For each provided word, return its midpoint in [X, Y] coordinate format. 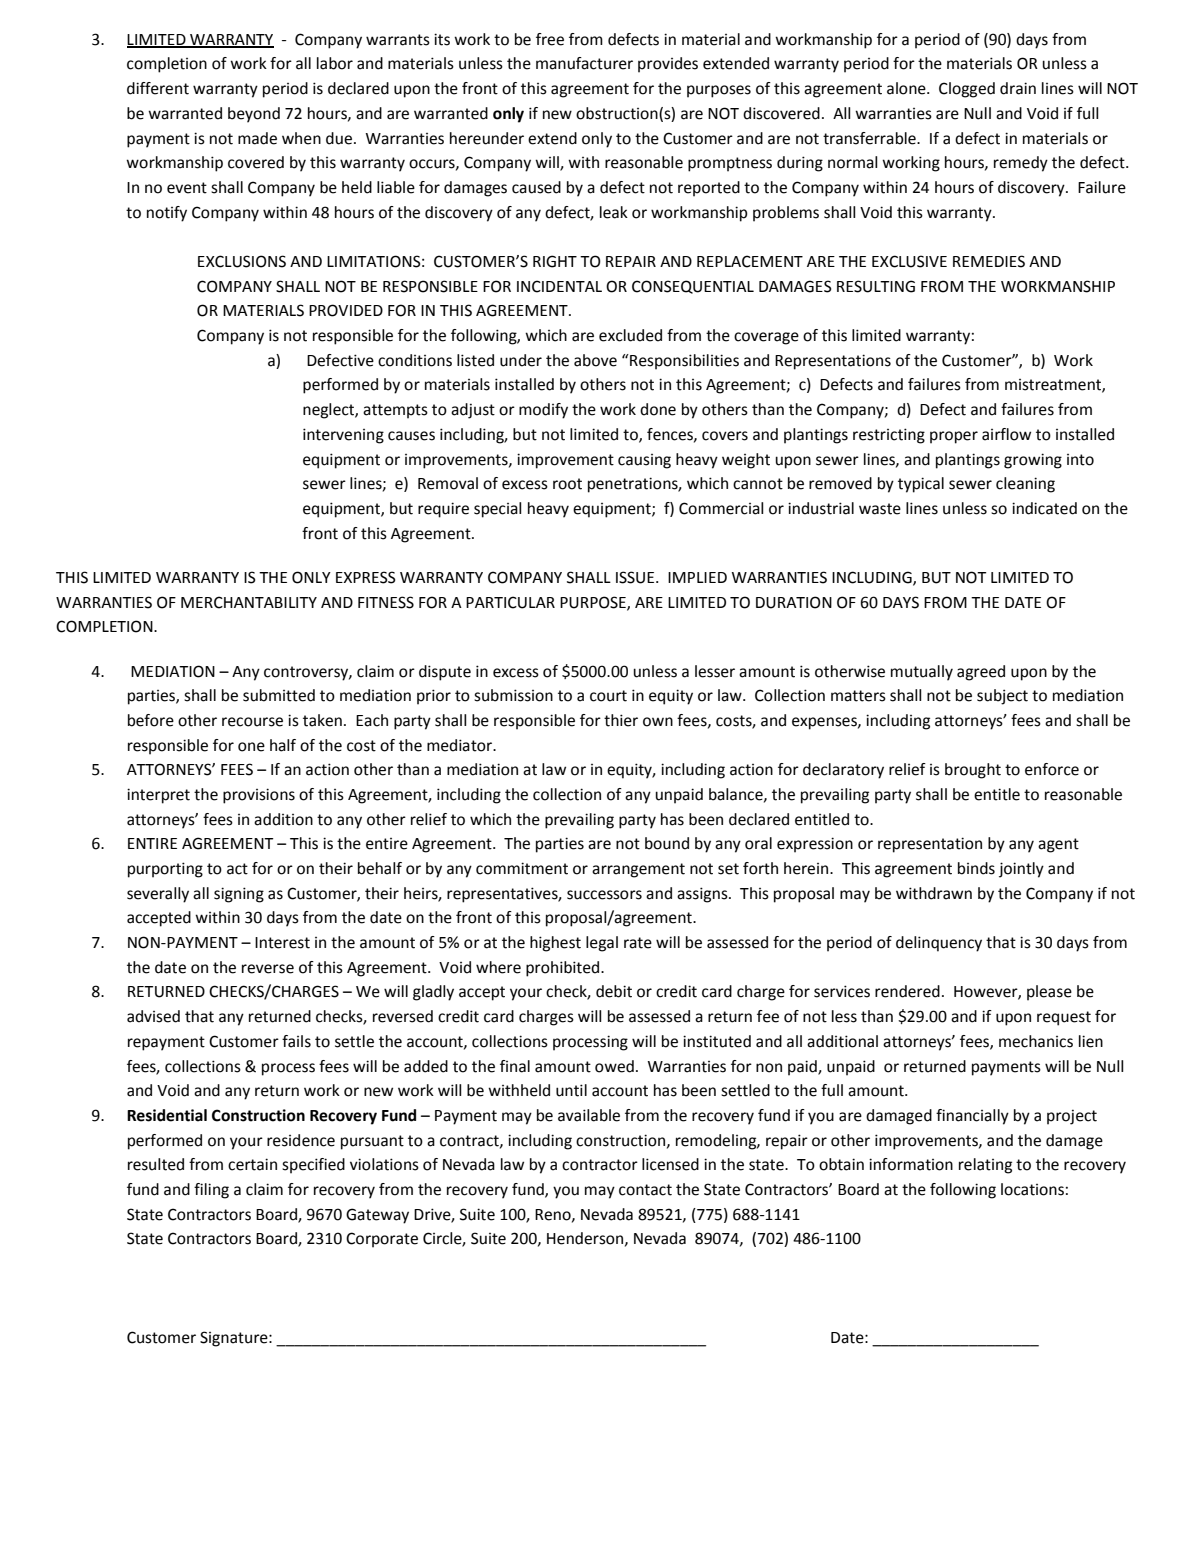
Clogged [967, 90]
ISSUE [635, 577]
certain [252, 1164]
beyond [254, 115]
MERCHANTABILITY [249, 602]
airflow [1006, 434]
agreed [981, 673]
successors [604, 895]
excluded [630, 335]
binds [976, 868]
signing [239, 895]
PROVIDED [346, 310]
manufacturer [584, 63]
